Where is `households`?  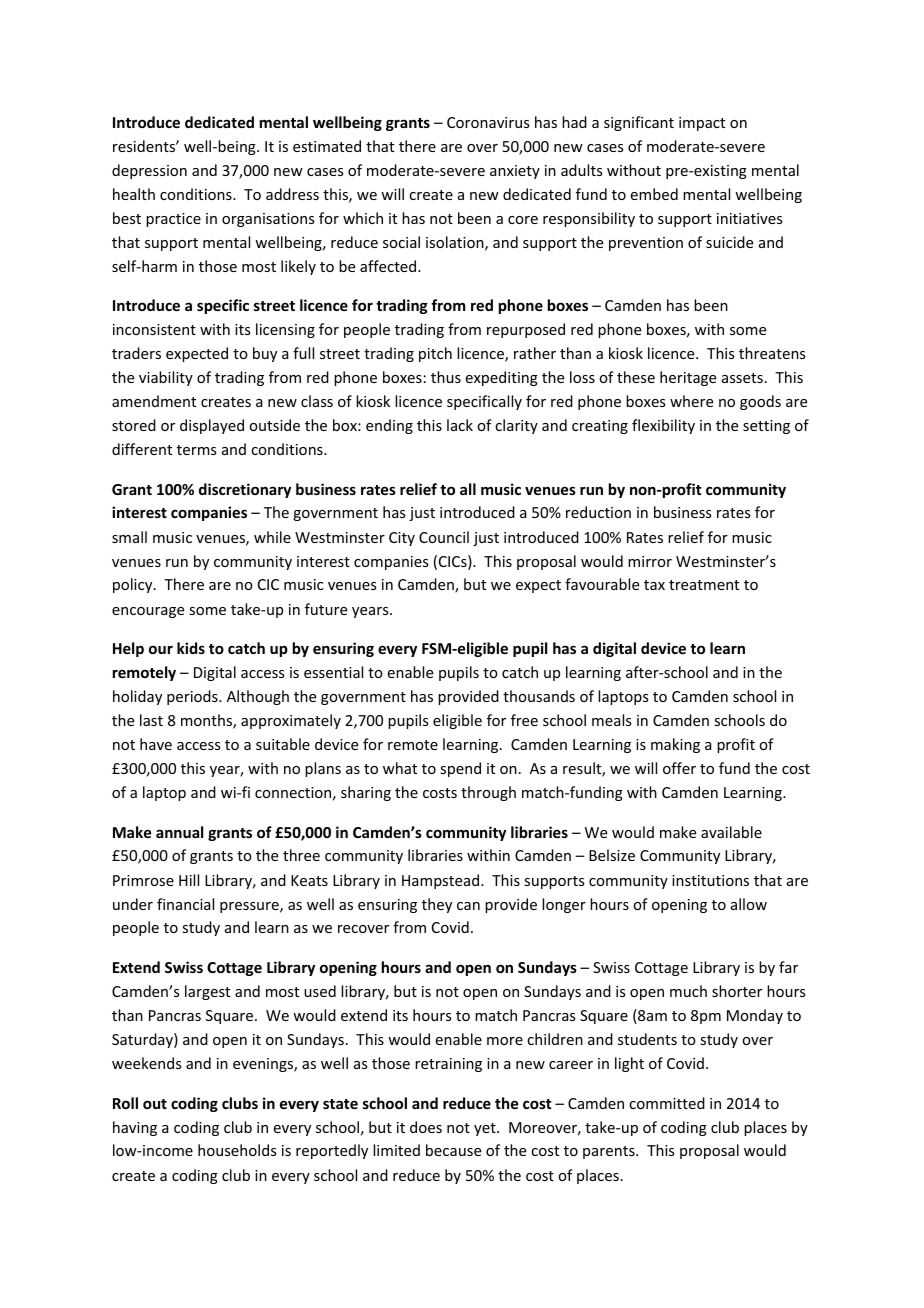 households is located at coordinates (237, 1150).
